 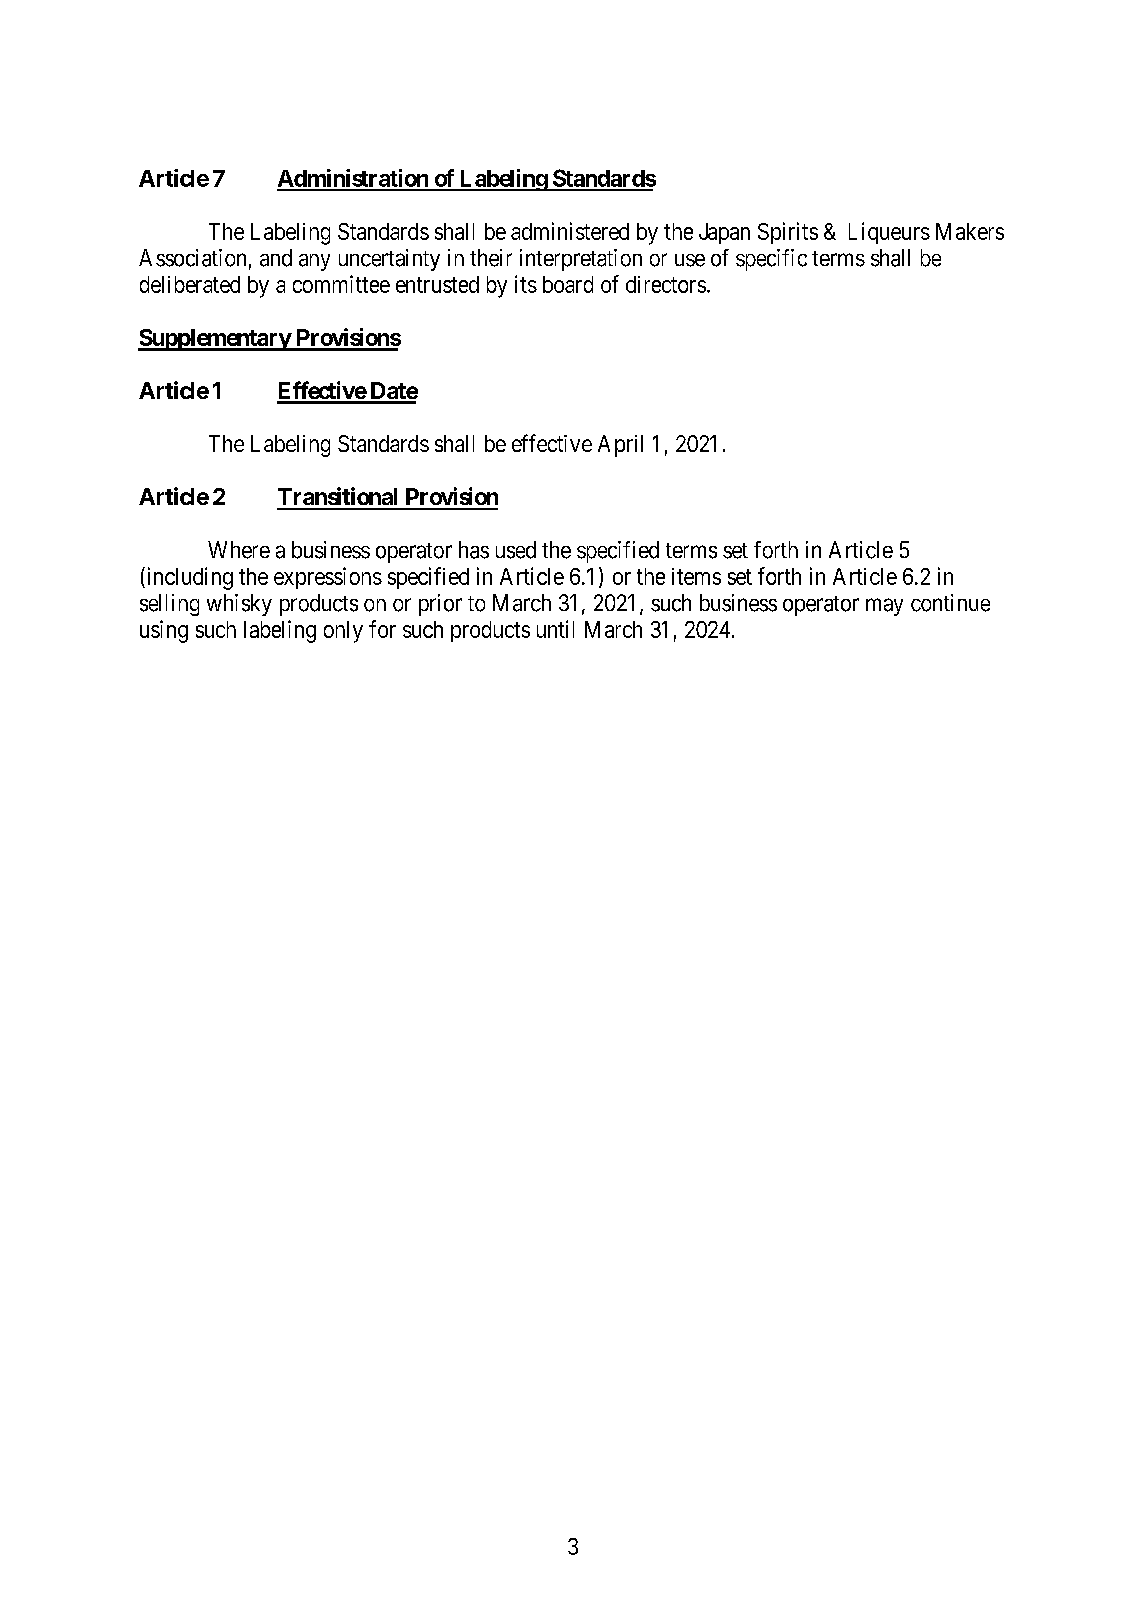 What do you see at coordinates (570, 231) in the page?
I see `administered` at bounding box center [570, 231].
